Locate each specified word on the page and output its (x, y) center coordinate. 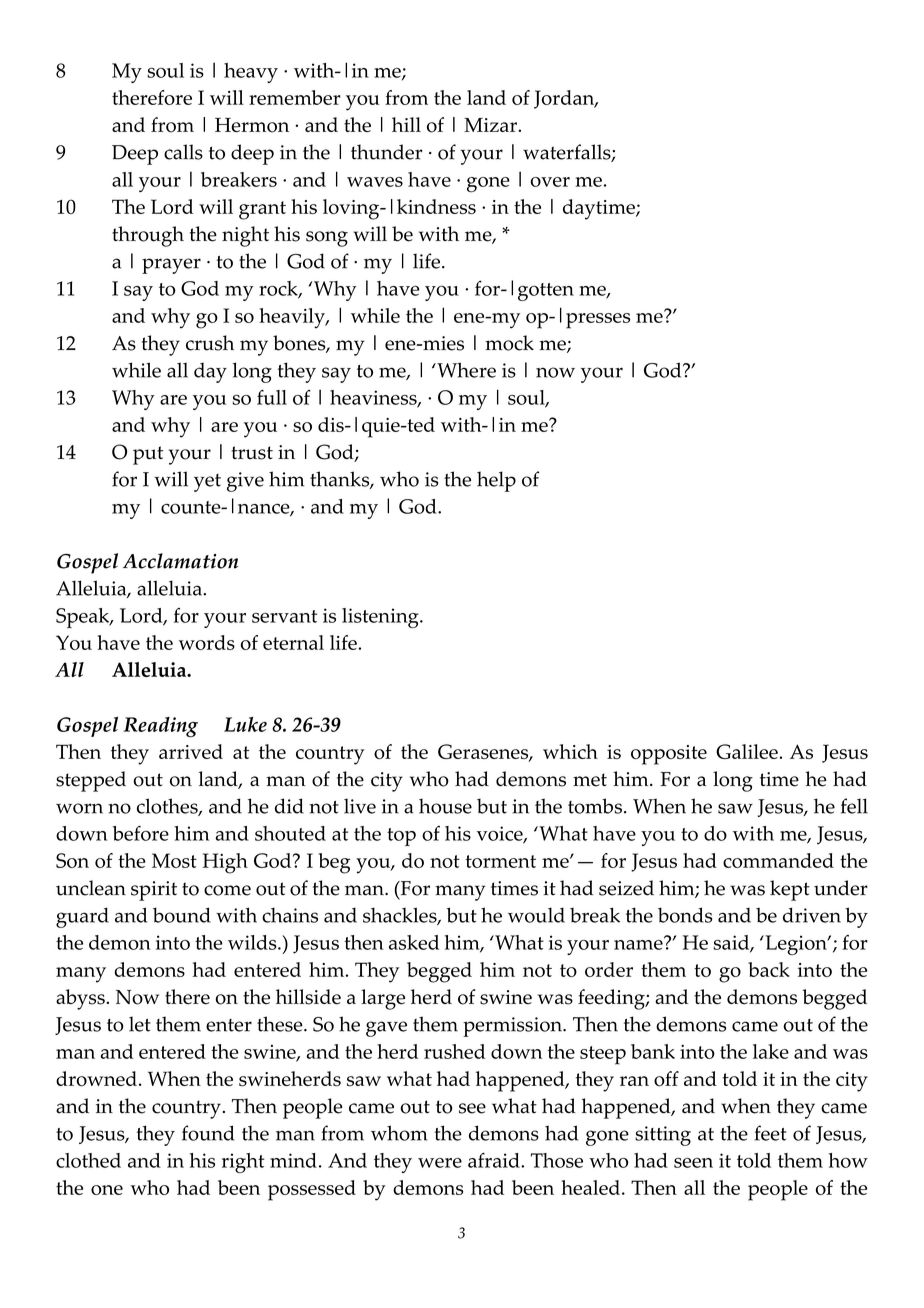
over (550, 182)
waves (375, 182)
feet (770, 1133)
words (207, 642)
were (440, 1163)
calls (183, 152)
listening (381, 618)
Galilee (747, 751)
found (208, 1133)
